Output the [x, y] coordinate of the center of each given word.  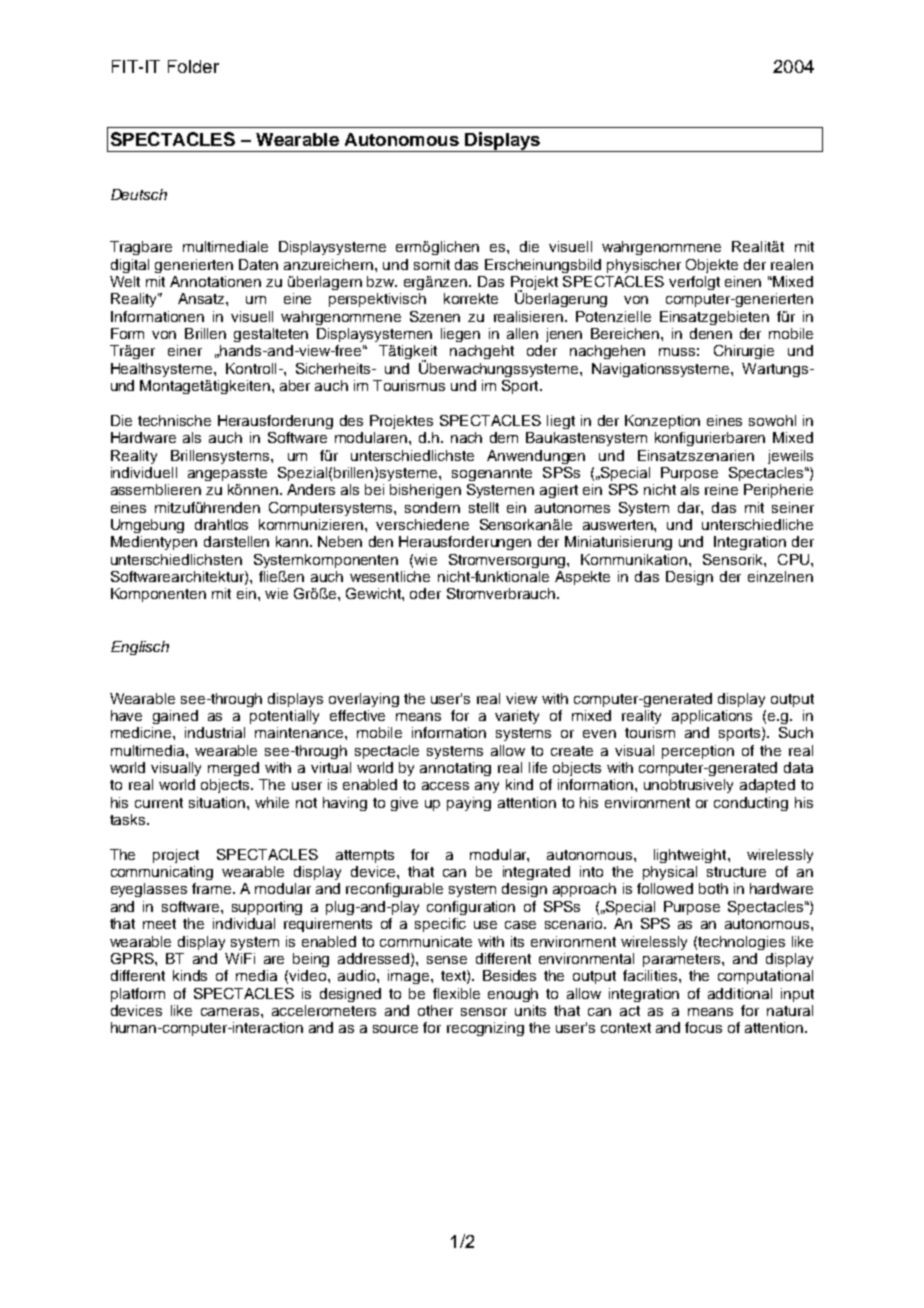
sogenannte [492, 474]
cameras [231, 1012]
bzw [382, 281]
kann [293, 541]
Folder [193, 66]
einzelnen [780, 576]
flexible [456, 993]
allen [522, 333]
